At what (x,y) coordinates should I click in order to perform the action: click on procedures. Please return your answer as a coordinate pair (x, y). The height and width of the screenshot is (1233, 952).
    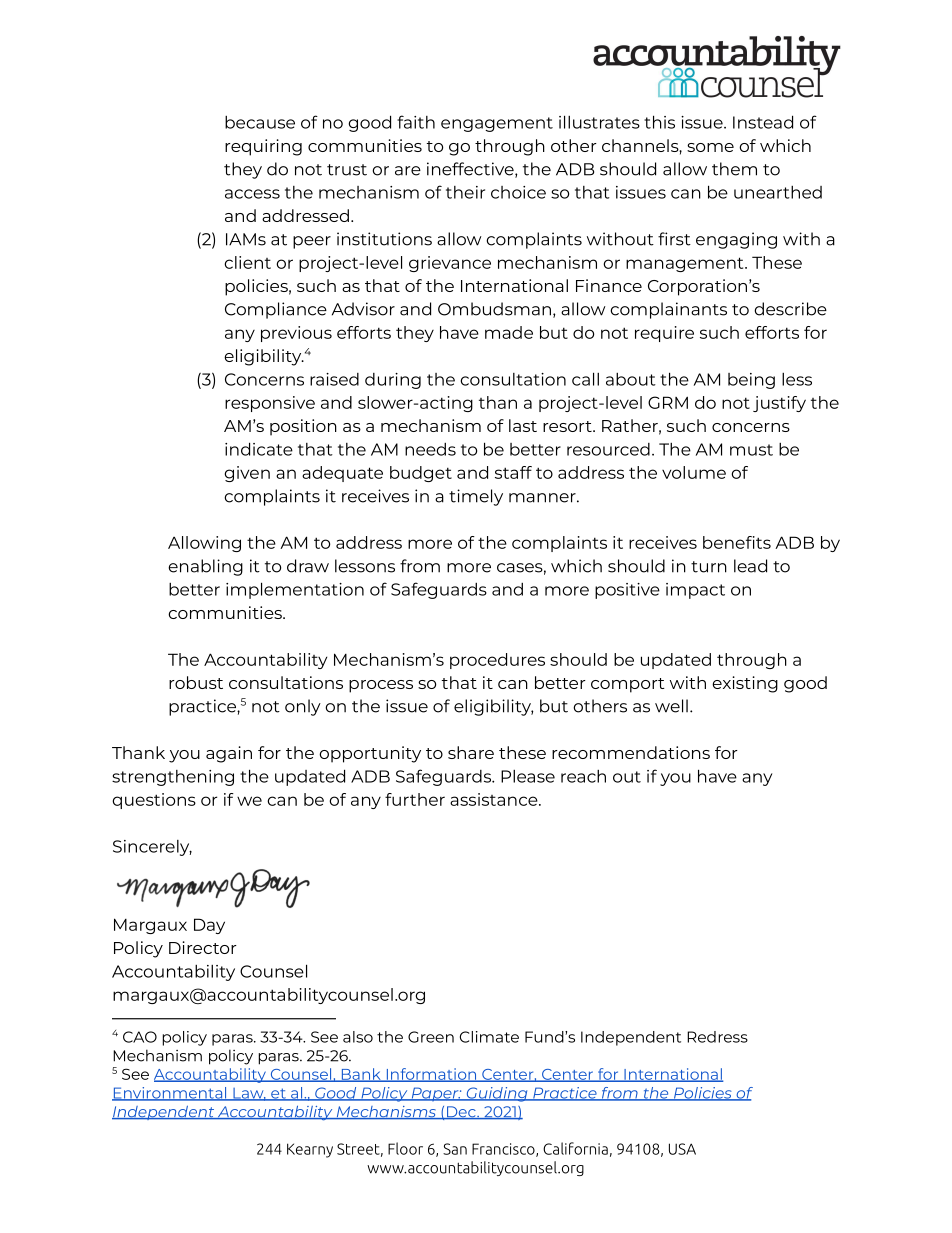
    Looking at the image, I should click on (497, 661).
